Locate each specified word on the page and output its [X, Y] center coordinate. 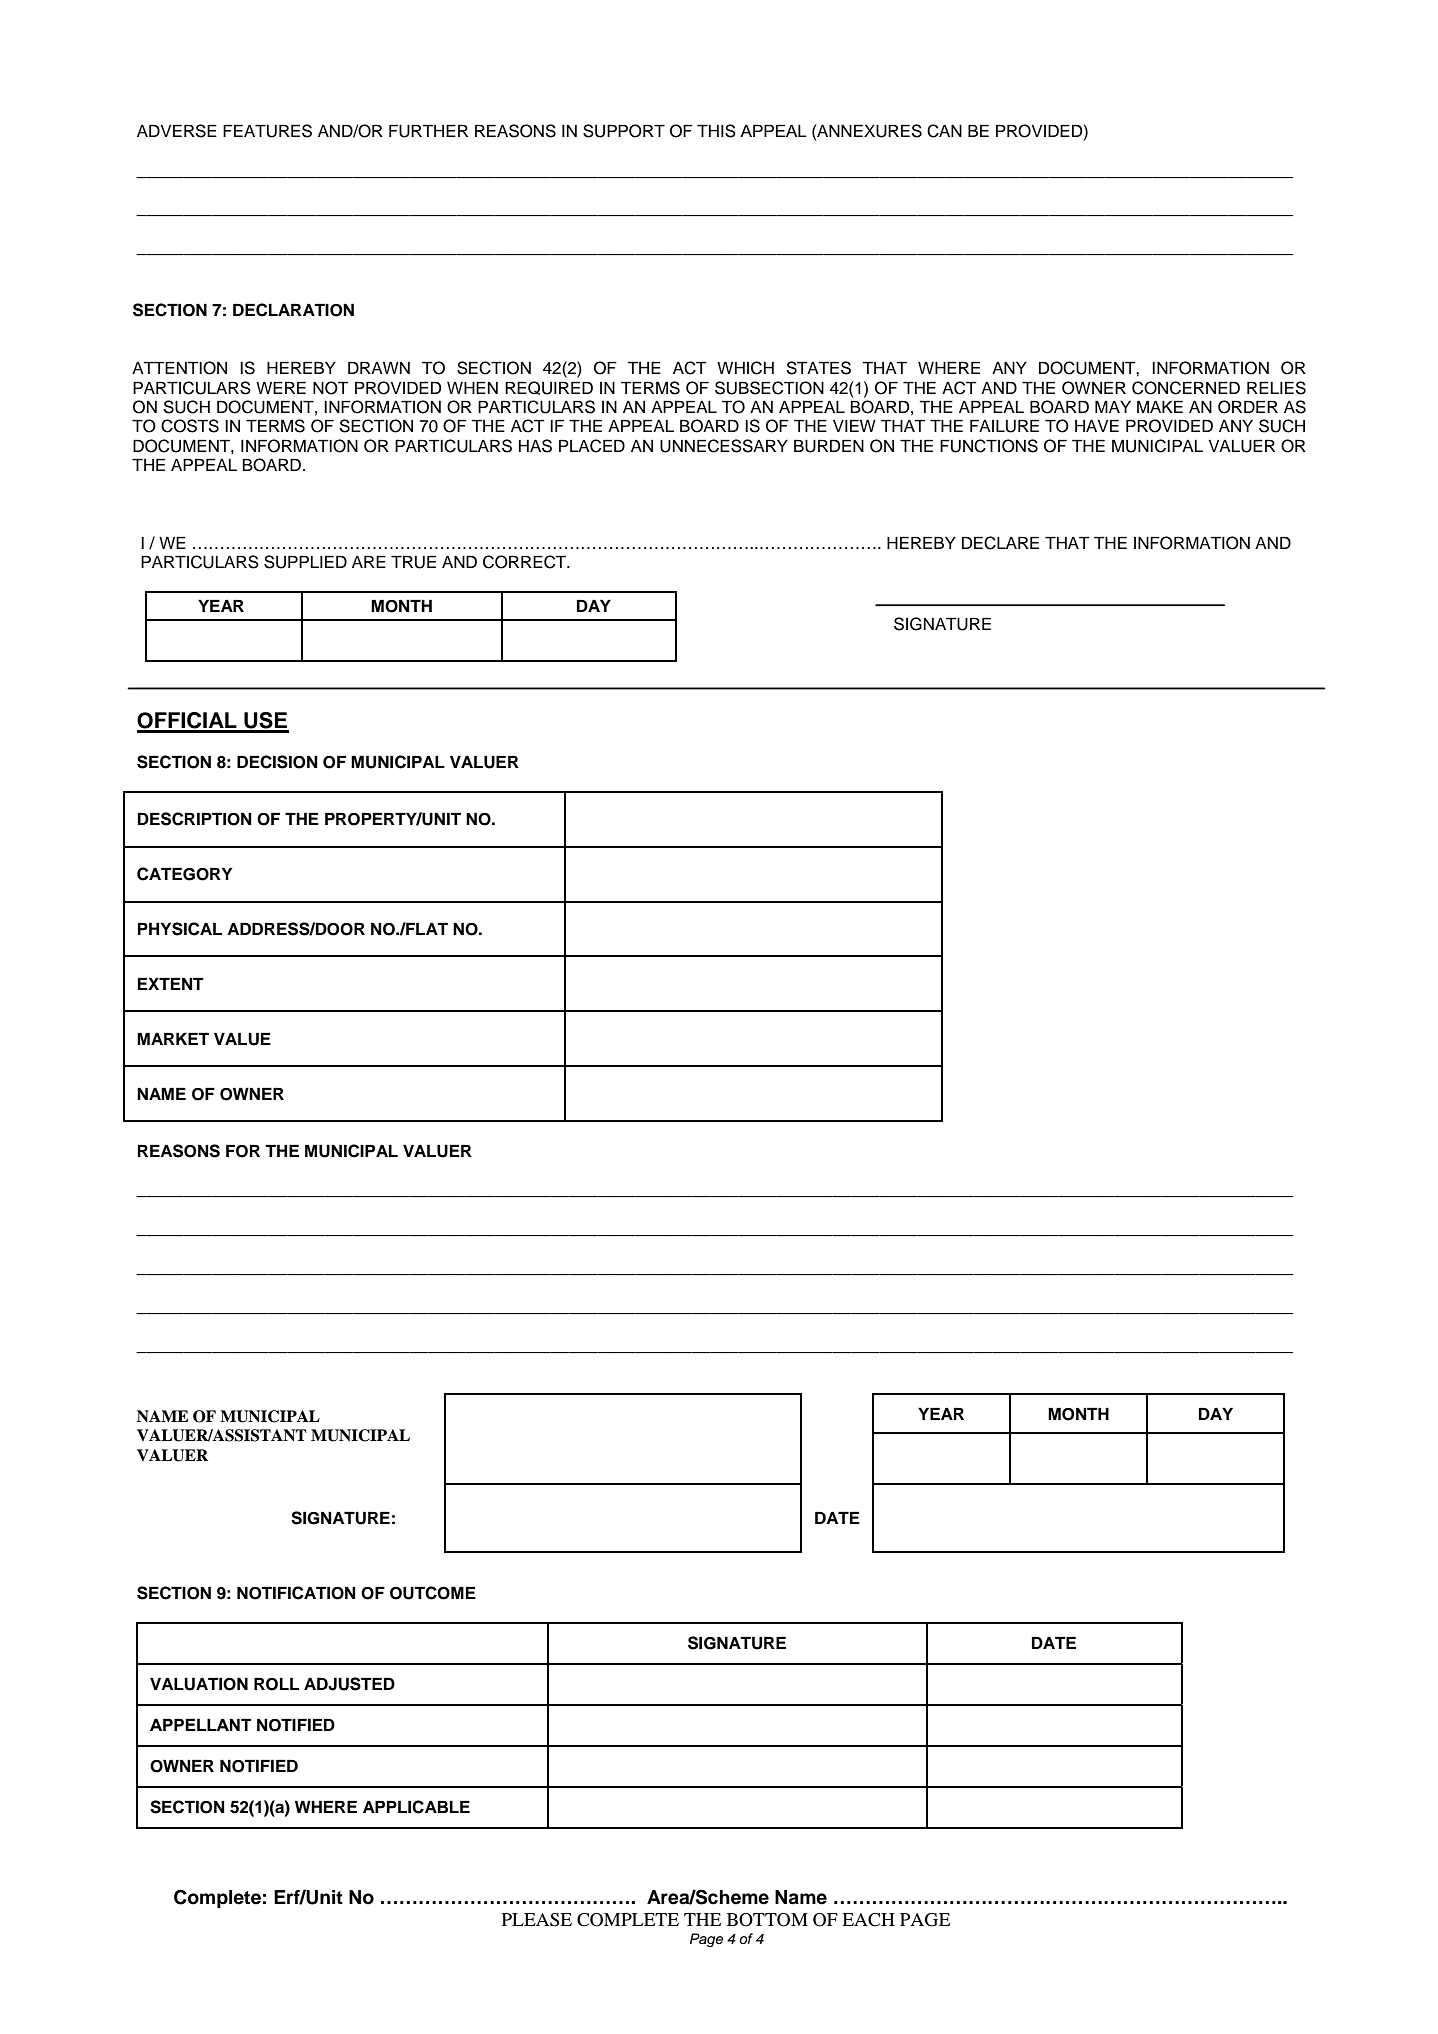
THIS [716, 131]
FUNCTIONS [989, 446]
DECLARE [1000, 543]
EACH [868, 1920]
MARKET [173, 1038]
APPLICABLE [416, 1807]
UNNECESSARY [724, 446]
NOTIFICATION [296, 1593]
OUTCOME [433, 1593]
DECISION [277, 762]
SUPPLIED [305, 562]
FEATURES [267, 131]
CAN [944, 131]
